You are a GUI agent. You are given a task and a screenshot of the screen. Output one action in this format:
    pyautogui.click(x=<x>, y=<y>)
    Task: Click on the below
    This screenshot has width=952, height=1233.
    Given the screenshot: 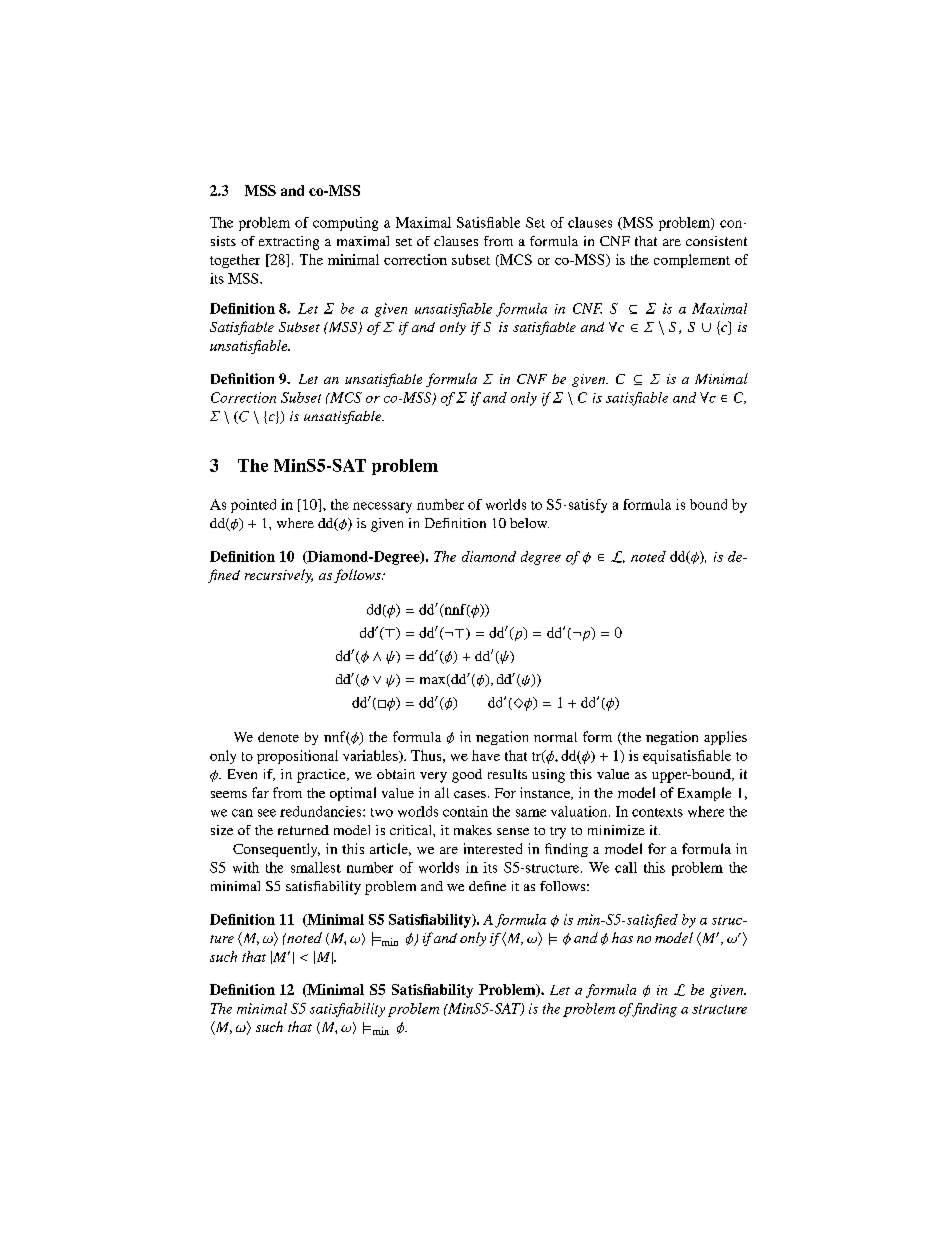 What is the action you would take?
    pyautogui.click(x=529, y=523)
